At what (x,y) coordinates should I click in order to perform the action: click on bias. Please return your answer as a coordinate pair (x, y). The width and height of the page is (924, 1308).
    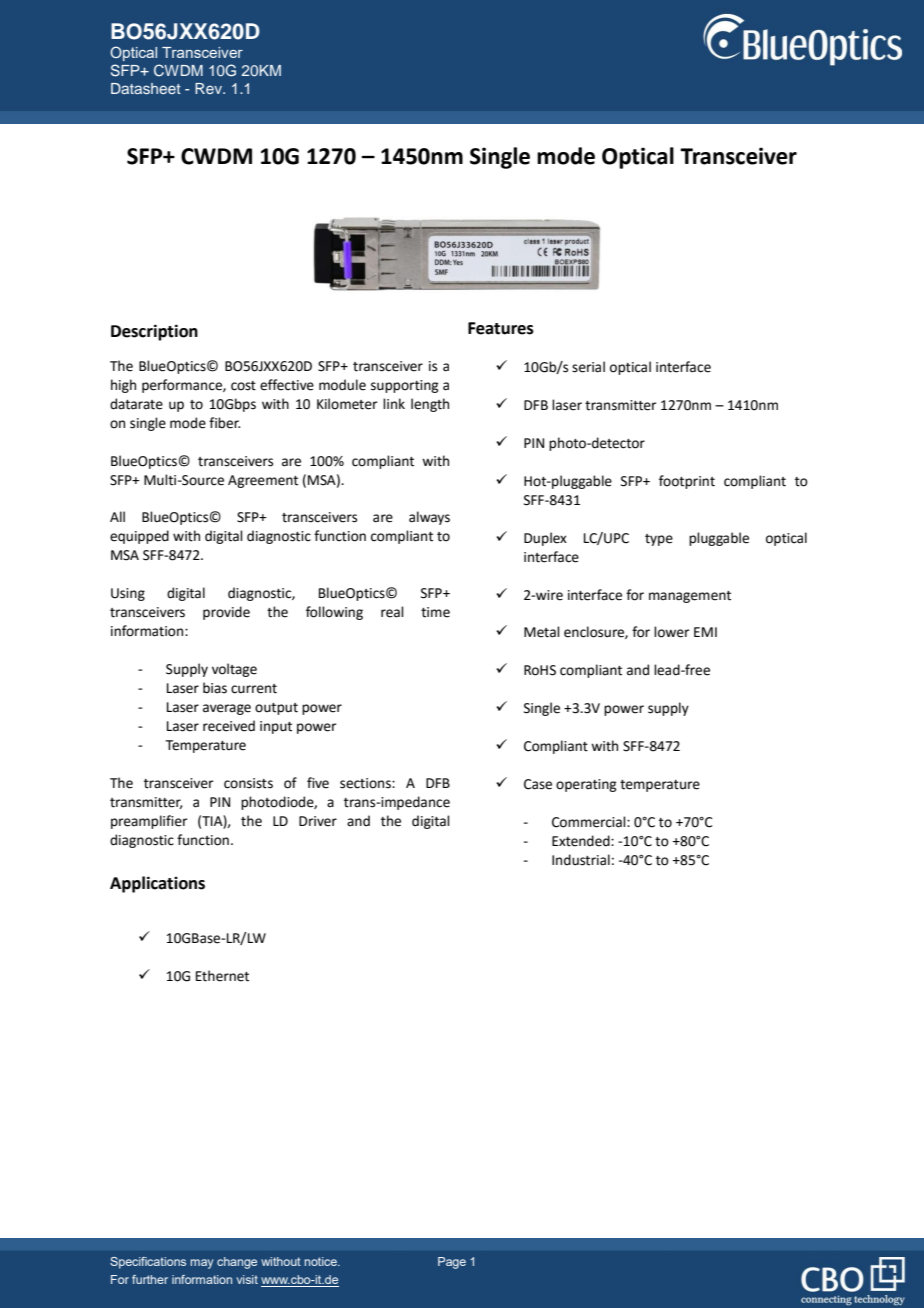
    Looking at the image, I should click on (215, 688).
